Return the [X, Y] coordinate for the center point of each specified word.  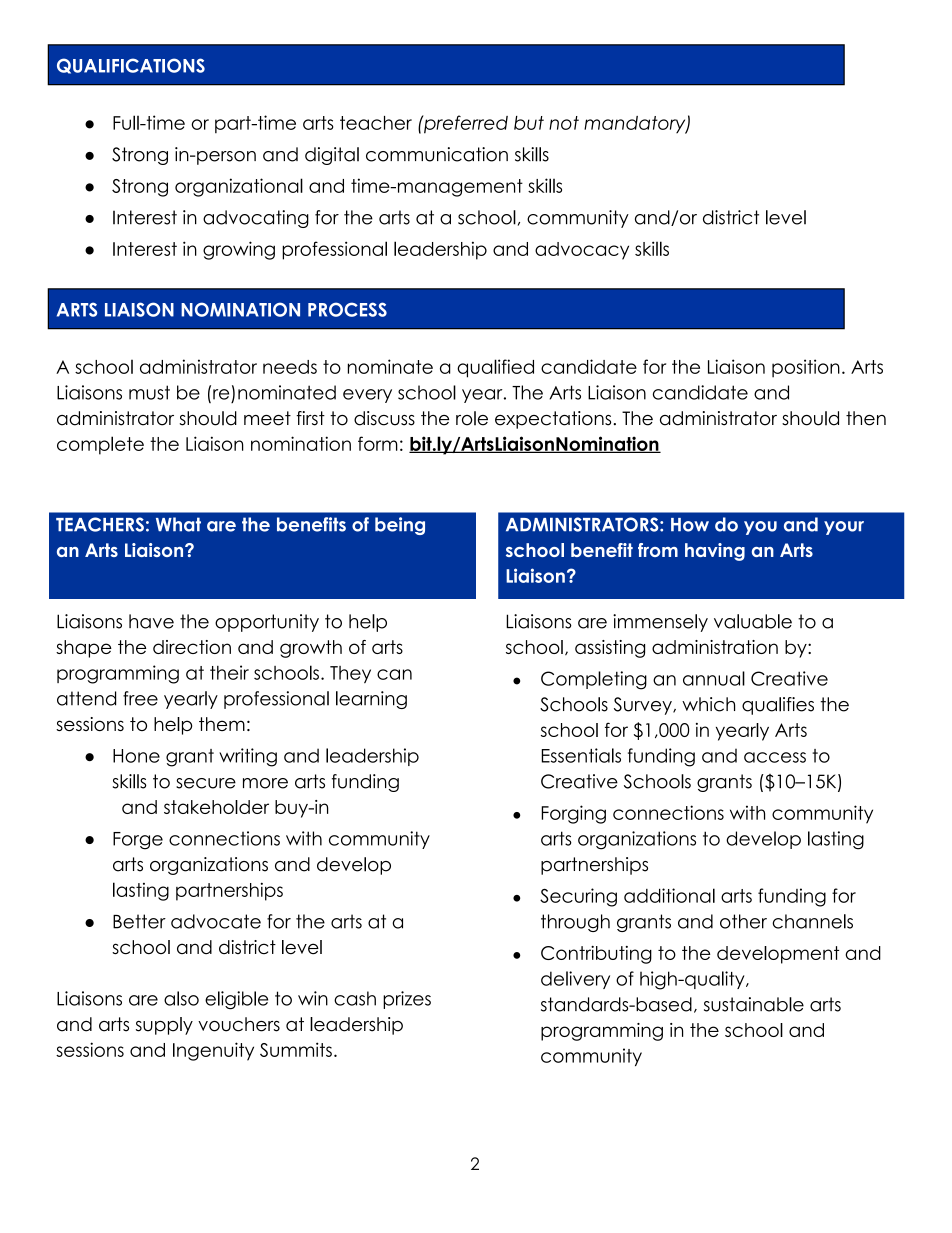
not [564, 123]
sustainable [754, 1004]
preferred [465, 124]
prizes [407, 1000]
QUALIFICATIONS [131, 66]
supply [164, 1026]
